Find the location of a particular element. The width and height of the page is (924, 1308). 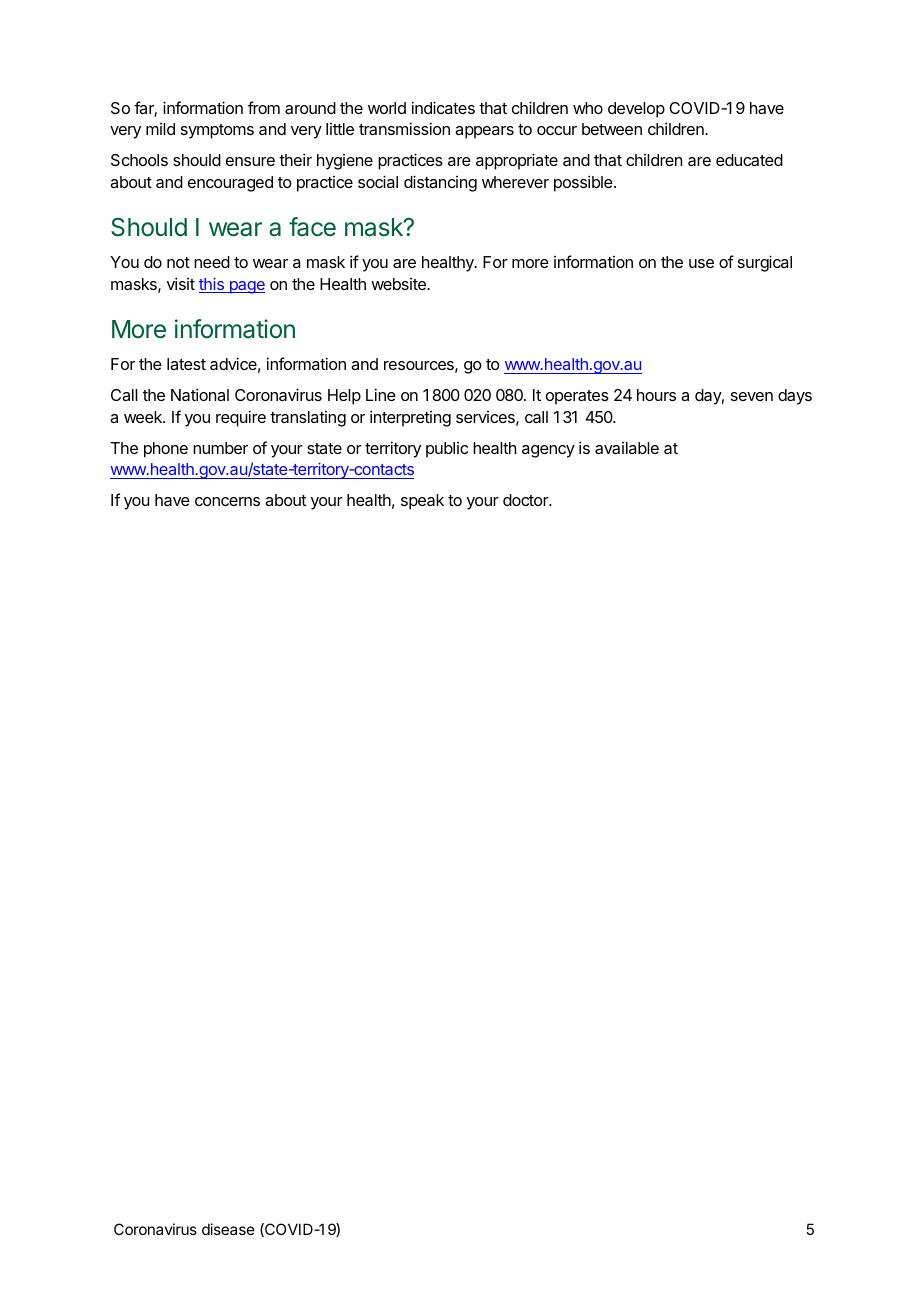

symptoms is located at coordinates (217, 131).
